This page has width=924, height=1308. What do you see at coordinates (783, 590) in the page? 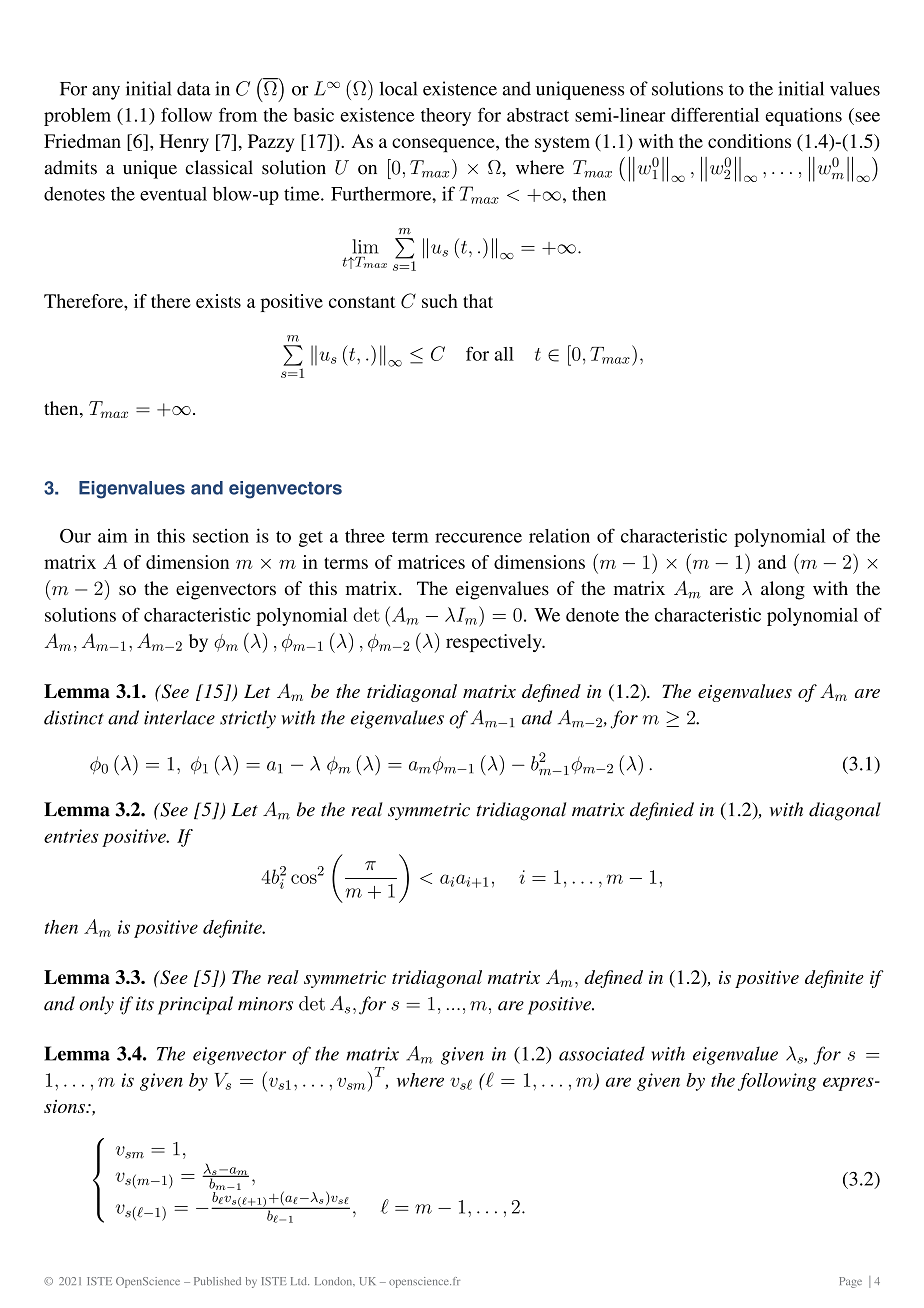
I see `along` at bounding box center [783, 590].
